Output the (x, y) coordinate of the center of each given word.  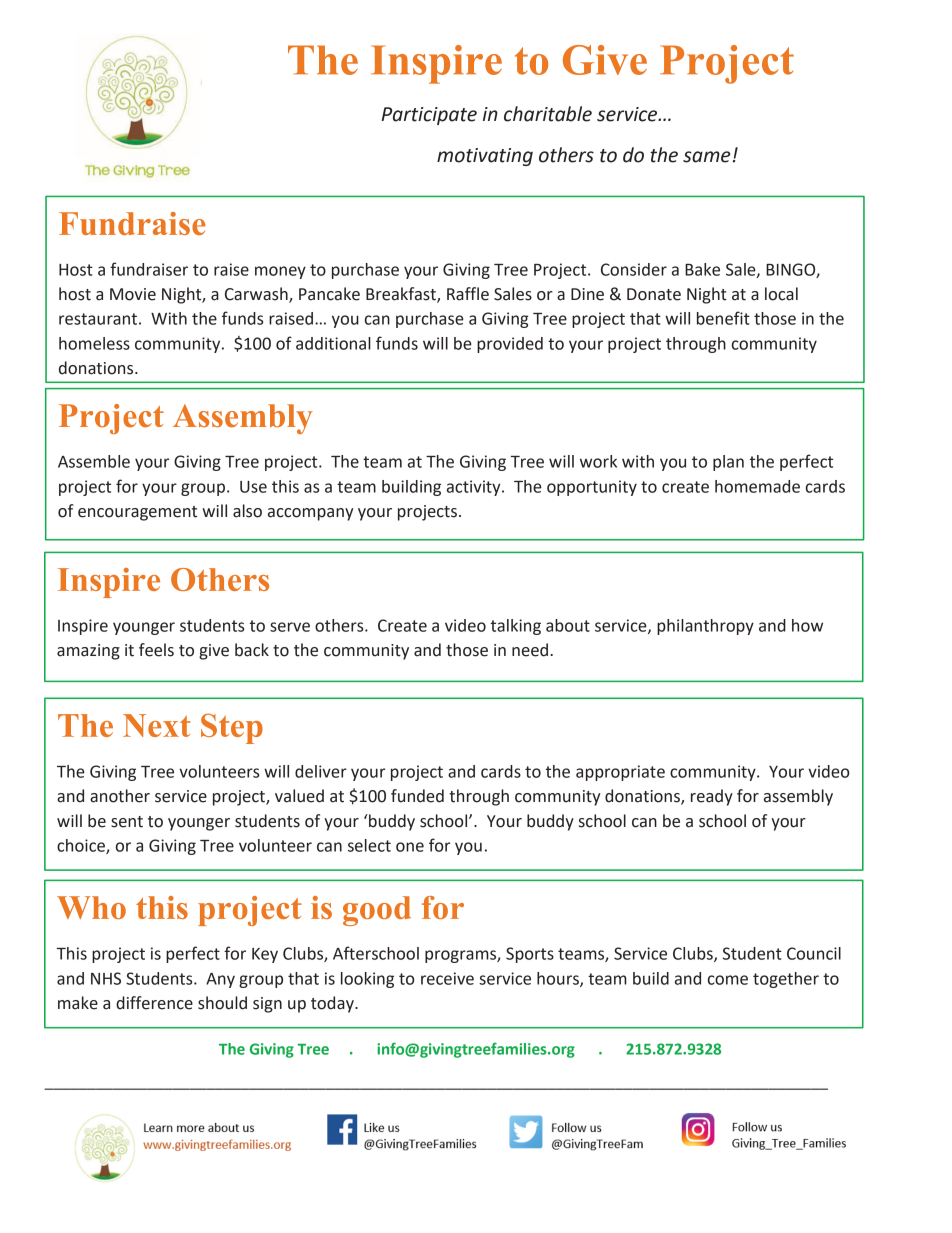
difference (154, 1003)
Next (157, 725)
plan (728, 463)
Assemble (94, 461)
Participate (429, 116)
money (280, 272)
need (531, 650)
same (706, 157)
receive (447, 978)
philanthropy (705, 627)
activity (475, 488)
